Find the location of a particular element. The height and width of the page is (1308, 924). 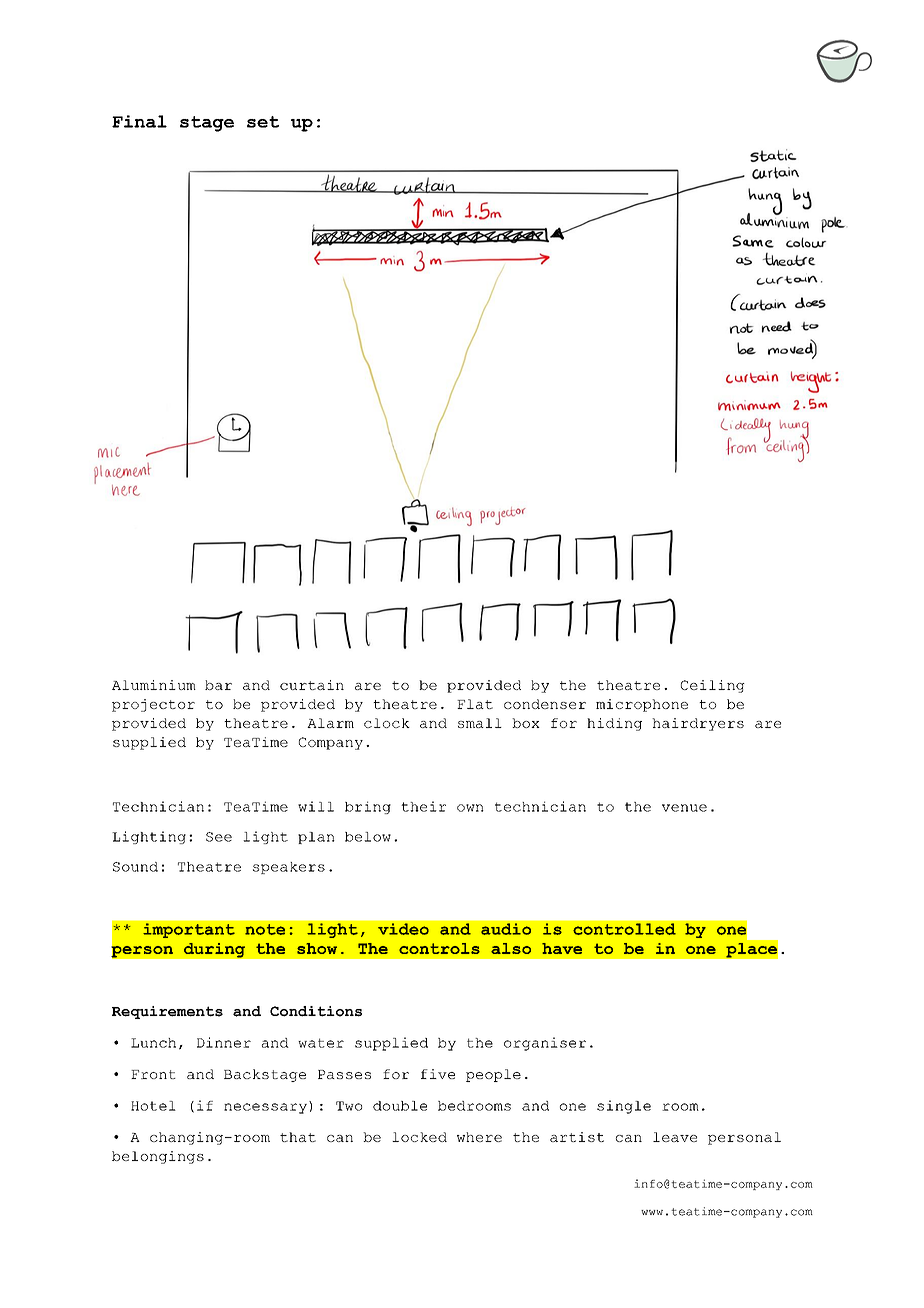

video is located at coordinates (403, 929).
